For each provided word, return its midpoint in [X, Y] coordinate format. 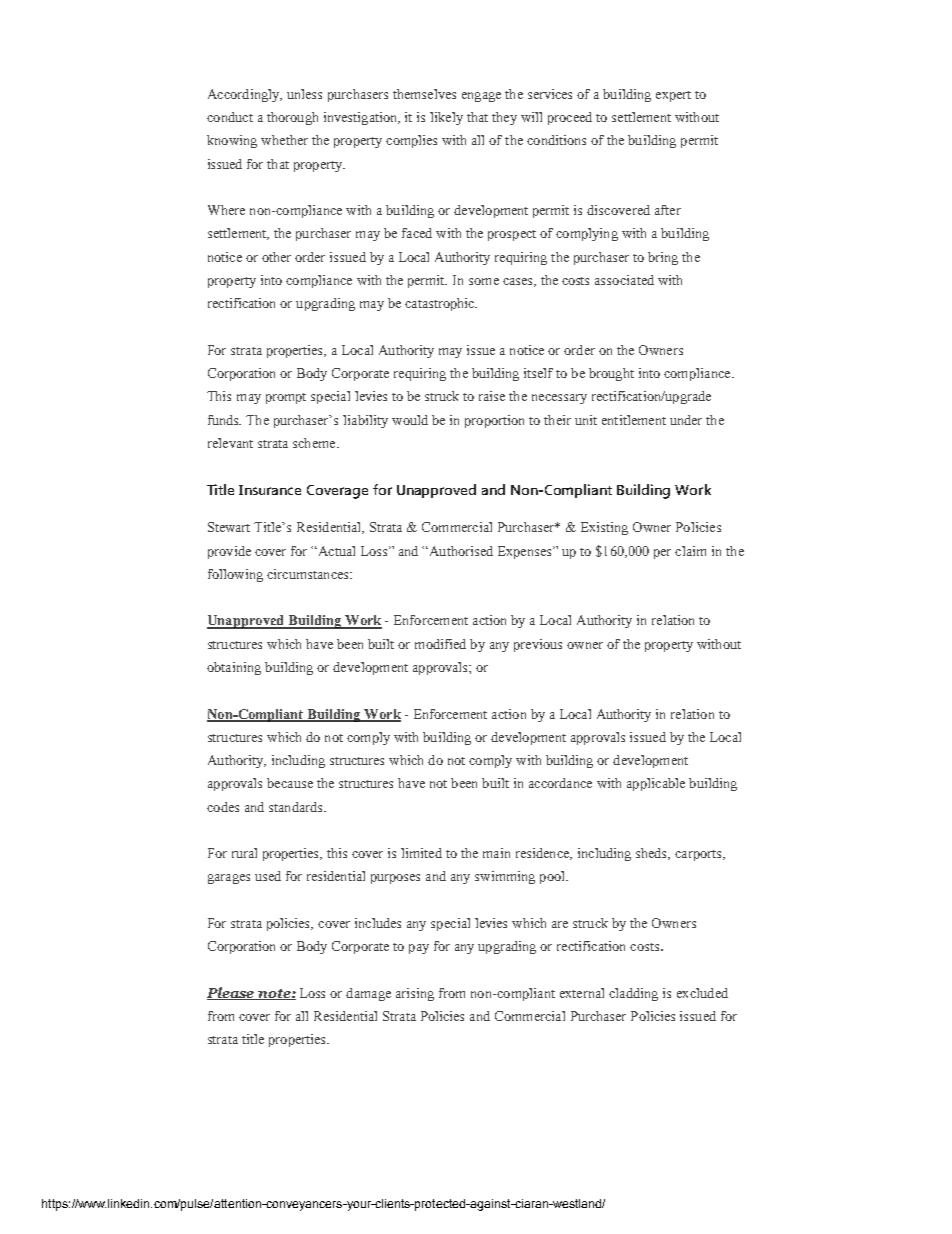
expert [673, 96]
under [686, 420]
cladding [633, 994]
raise [492, 396]
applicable [656, 784]
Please [232, 993]
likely [446, 118]
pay [419, 949]
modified [440, 644]
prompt [286, 398]
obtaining [234, 668]
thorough [292, 118]
